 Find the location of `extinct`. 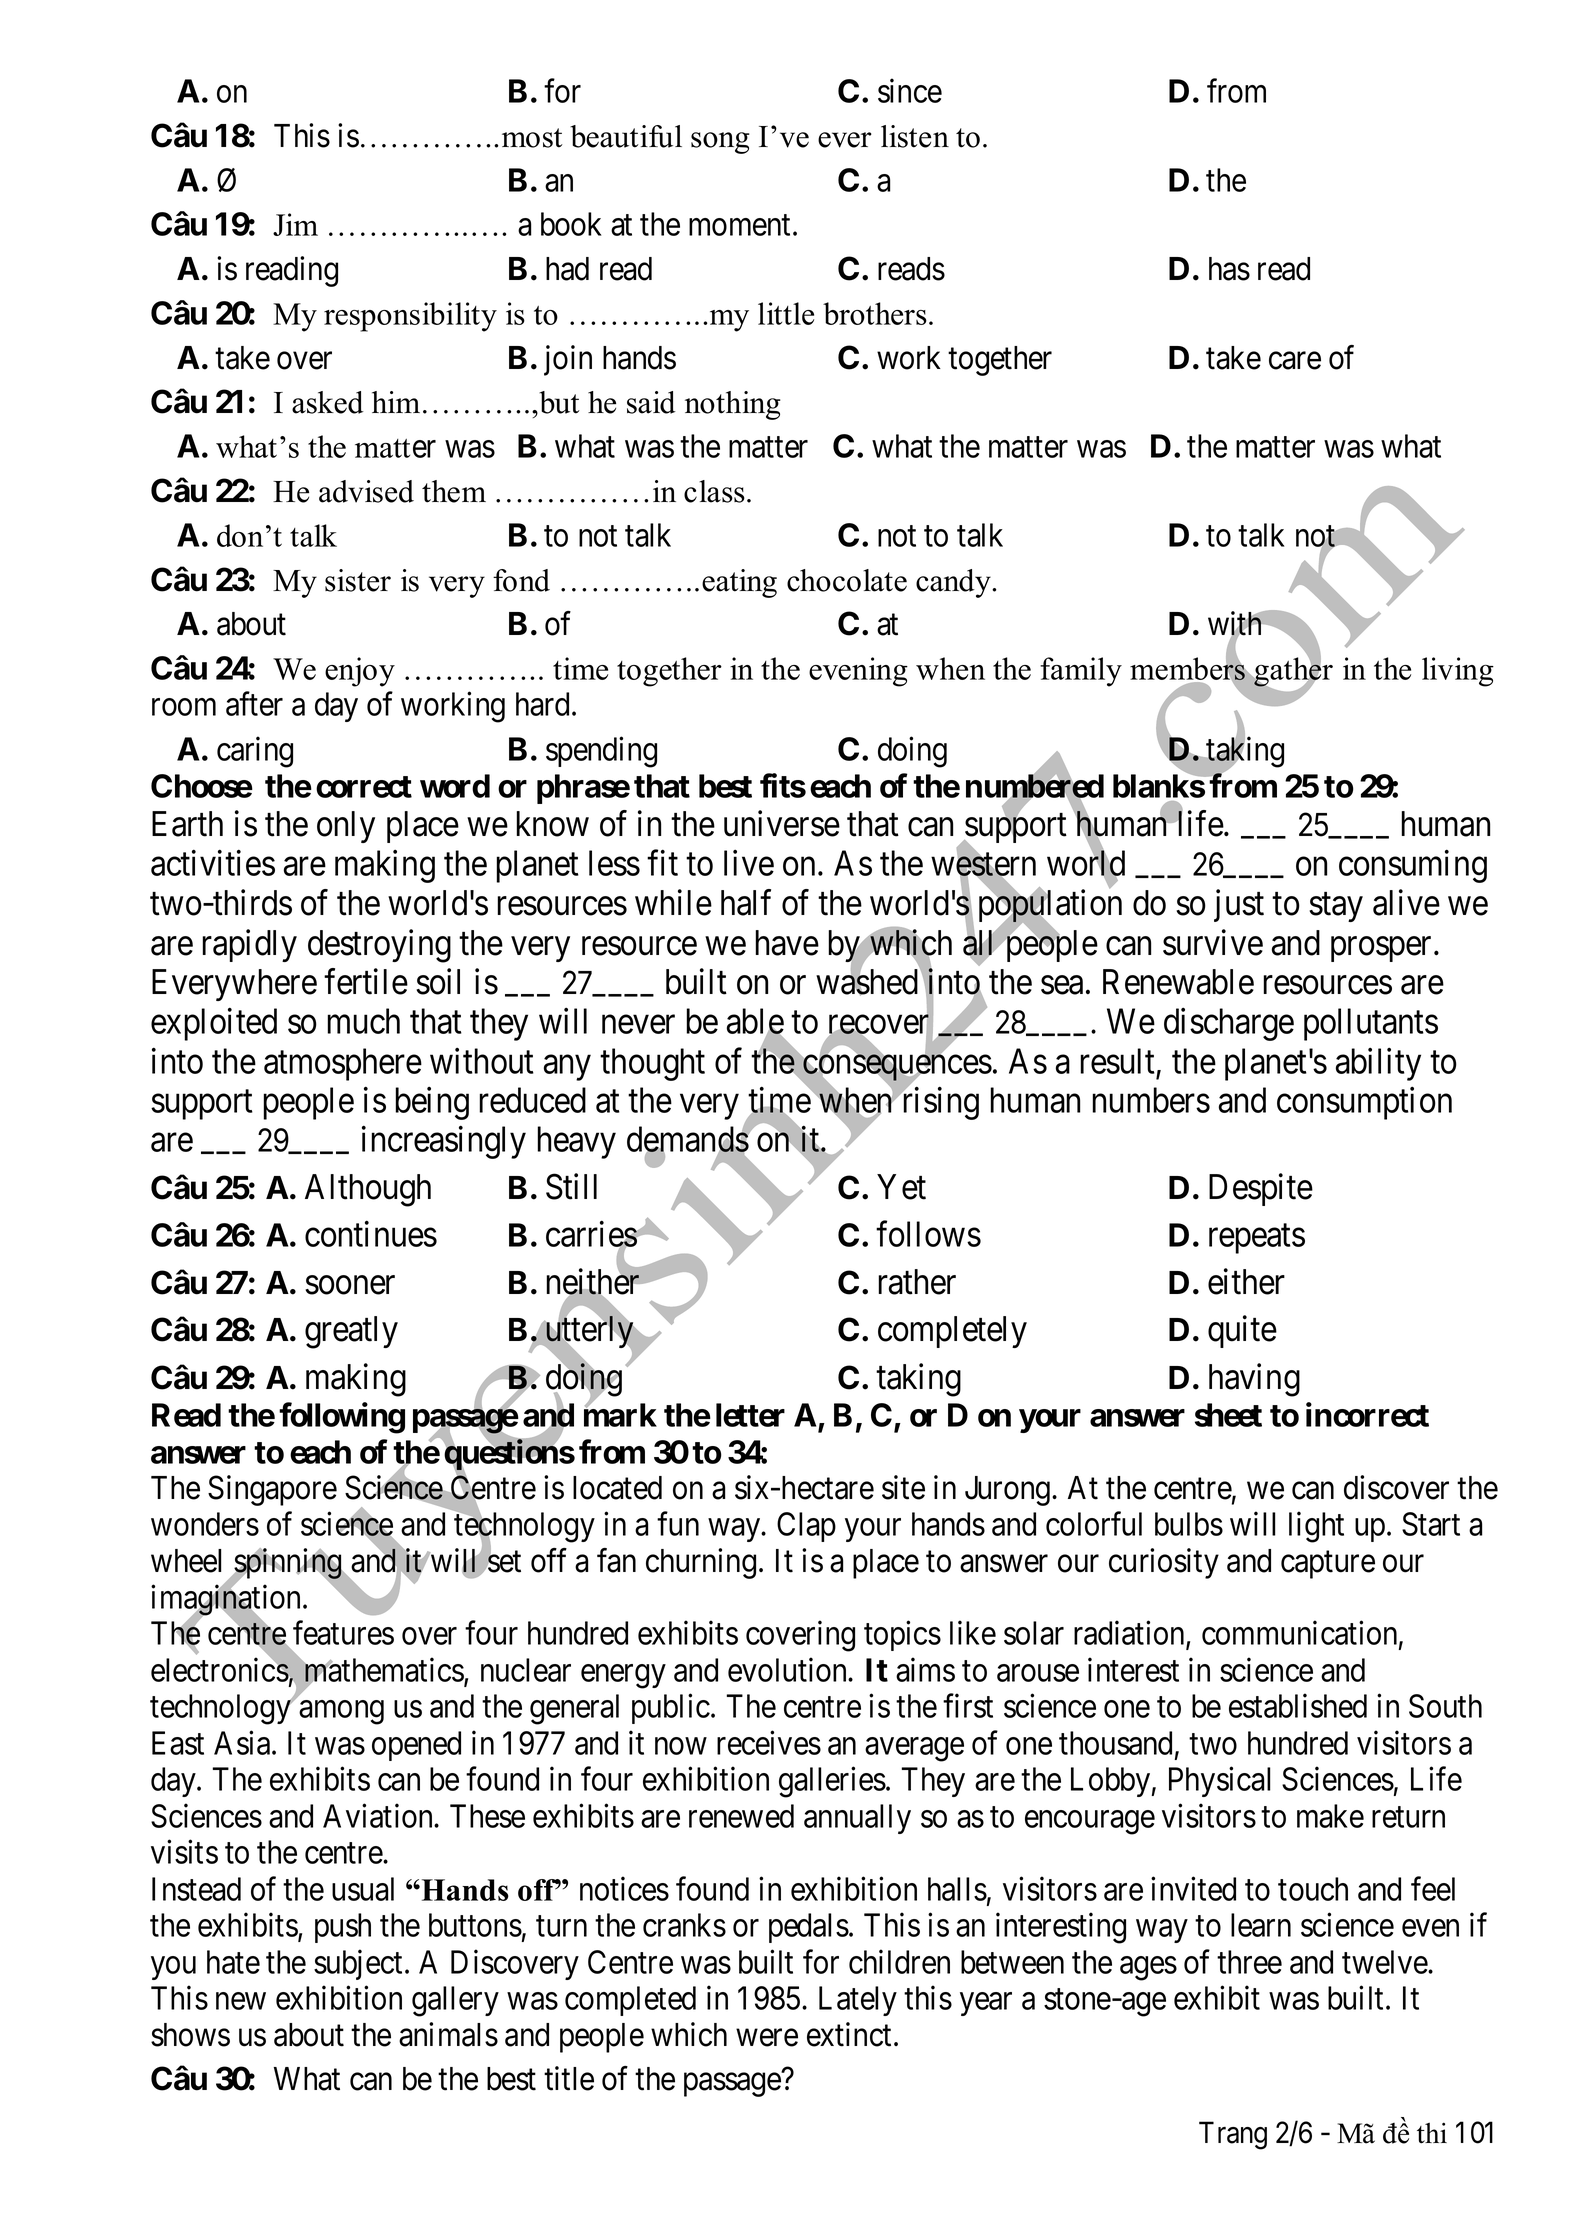

extinct is located at coordinates (849, 2034).
